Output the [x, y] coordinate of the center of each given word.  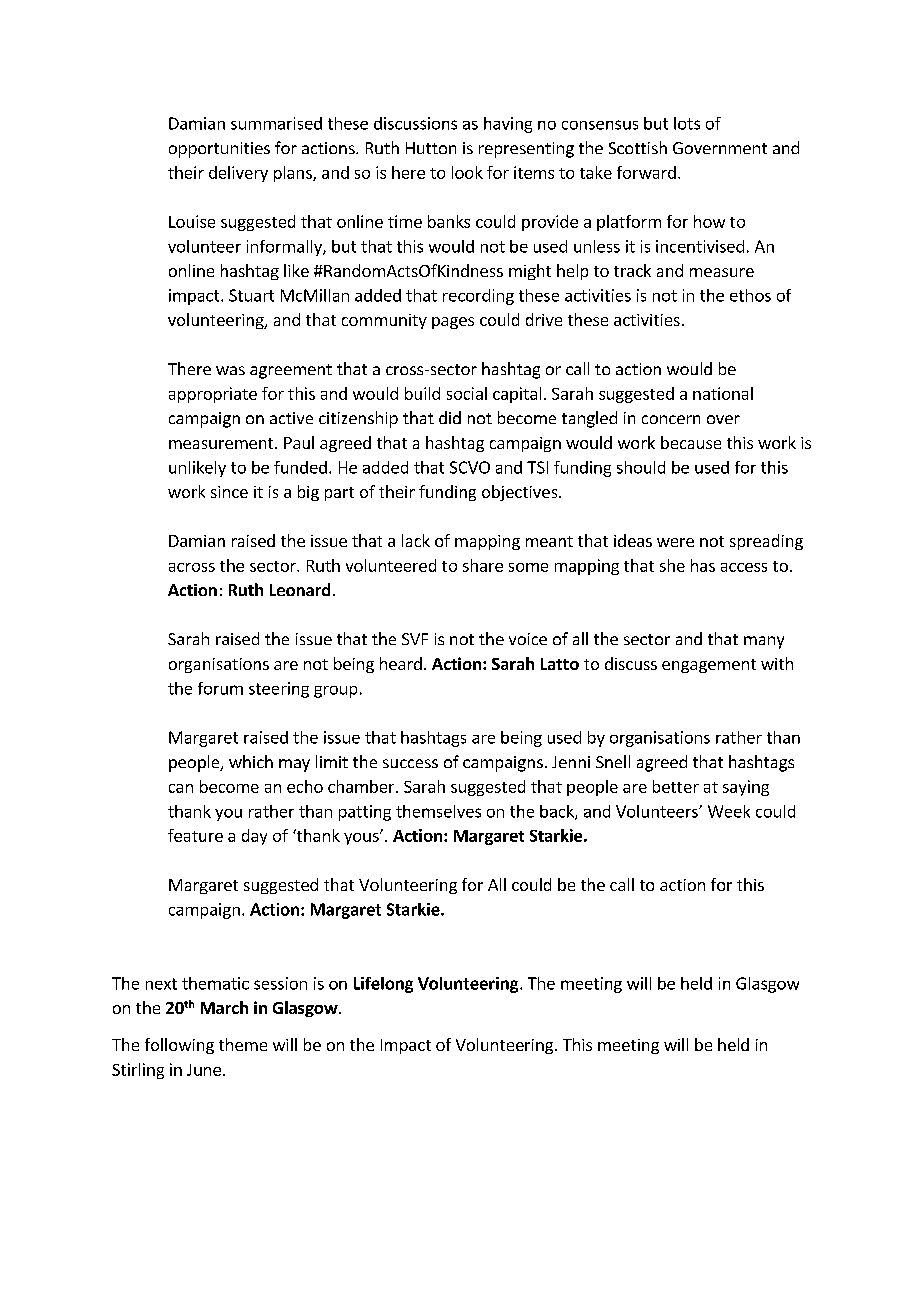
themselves [438, 811]
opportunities [219, 150]
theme [243, 1044]
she [672, 565]
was [230, 370]
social [467, 393]
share [483, 565]
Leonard [300, 589]
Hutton [431, 148]
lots [687, 123]
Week [729, 811]
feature [195, 835]
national [723, 393]
